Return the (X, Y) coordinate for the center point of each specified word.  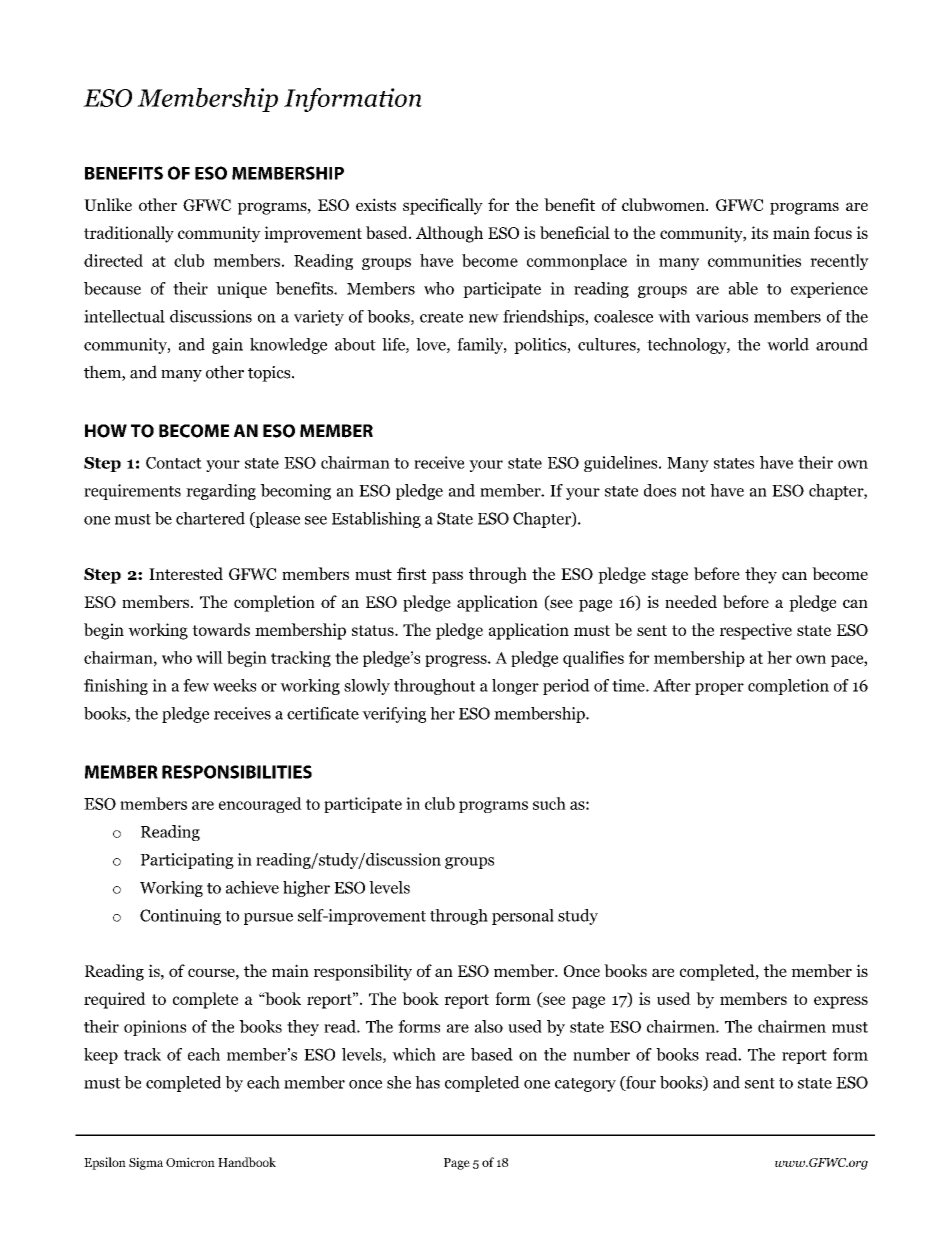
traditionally (129, 234)
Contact (174, 463)
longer (515, 687)
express (841, 1002)
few (196, 685)
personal (523, 917)
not (694, 491)
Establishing (376, 520)
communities (754, 260)
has (427, 1082)
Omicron (190, 1162)
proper (719, 689)
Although (449, 234)
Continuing (180, 917)
